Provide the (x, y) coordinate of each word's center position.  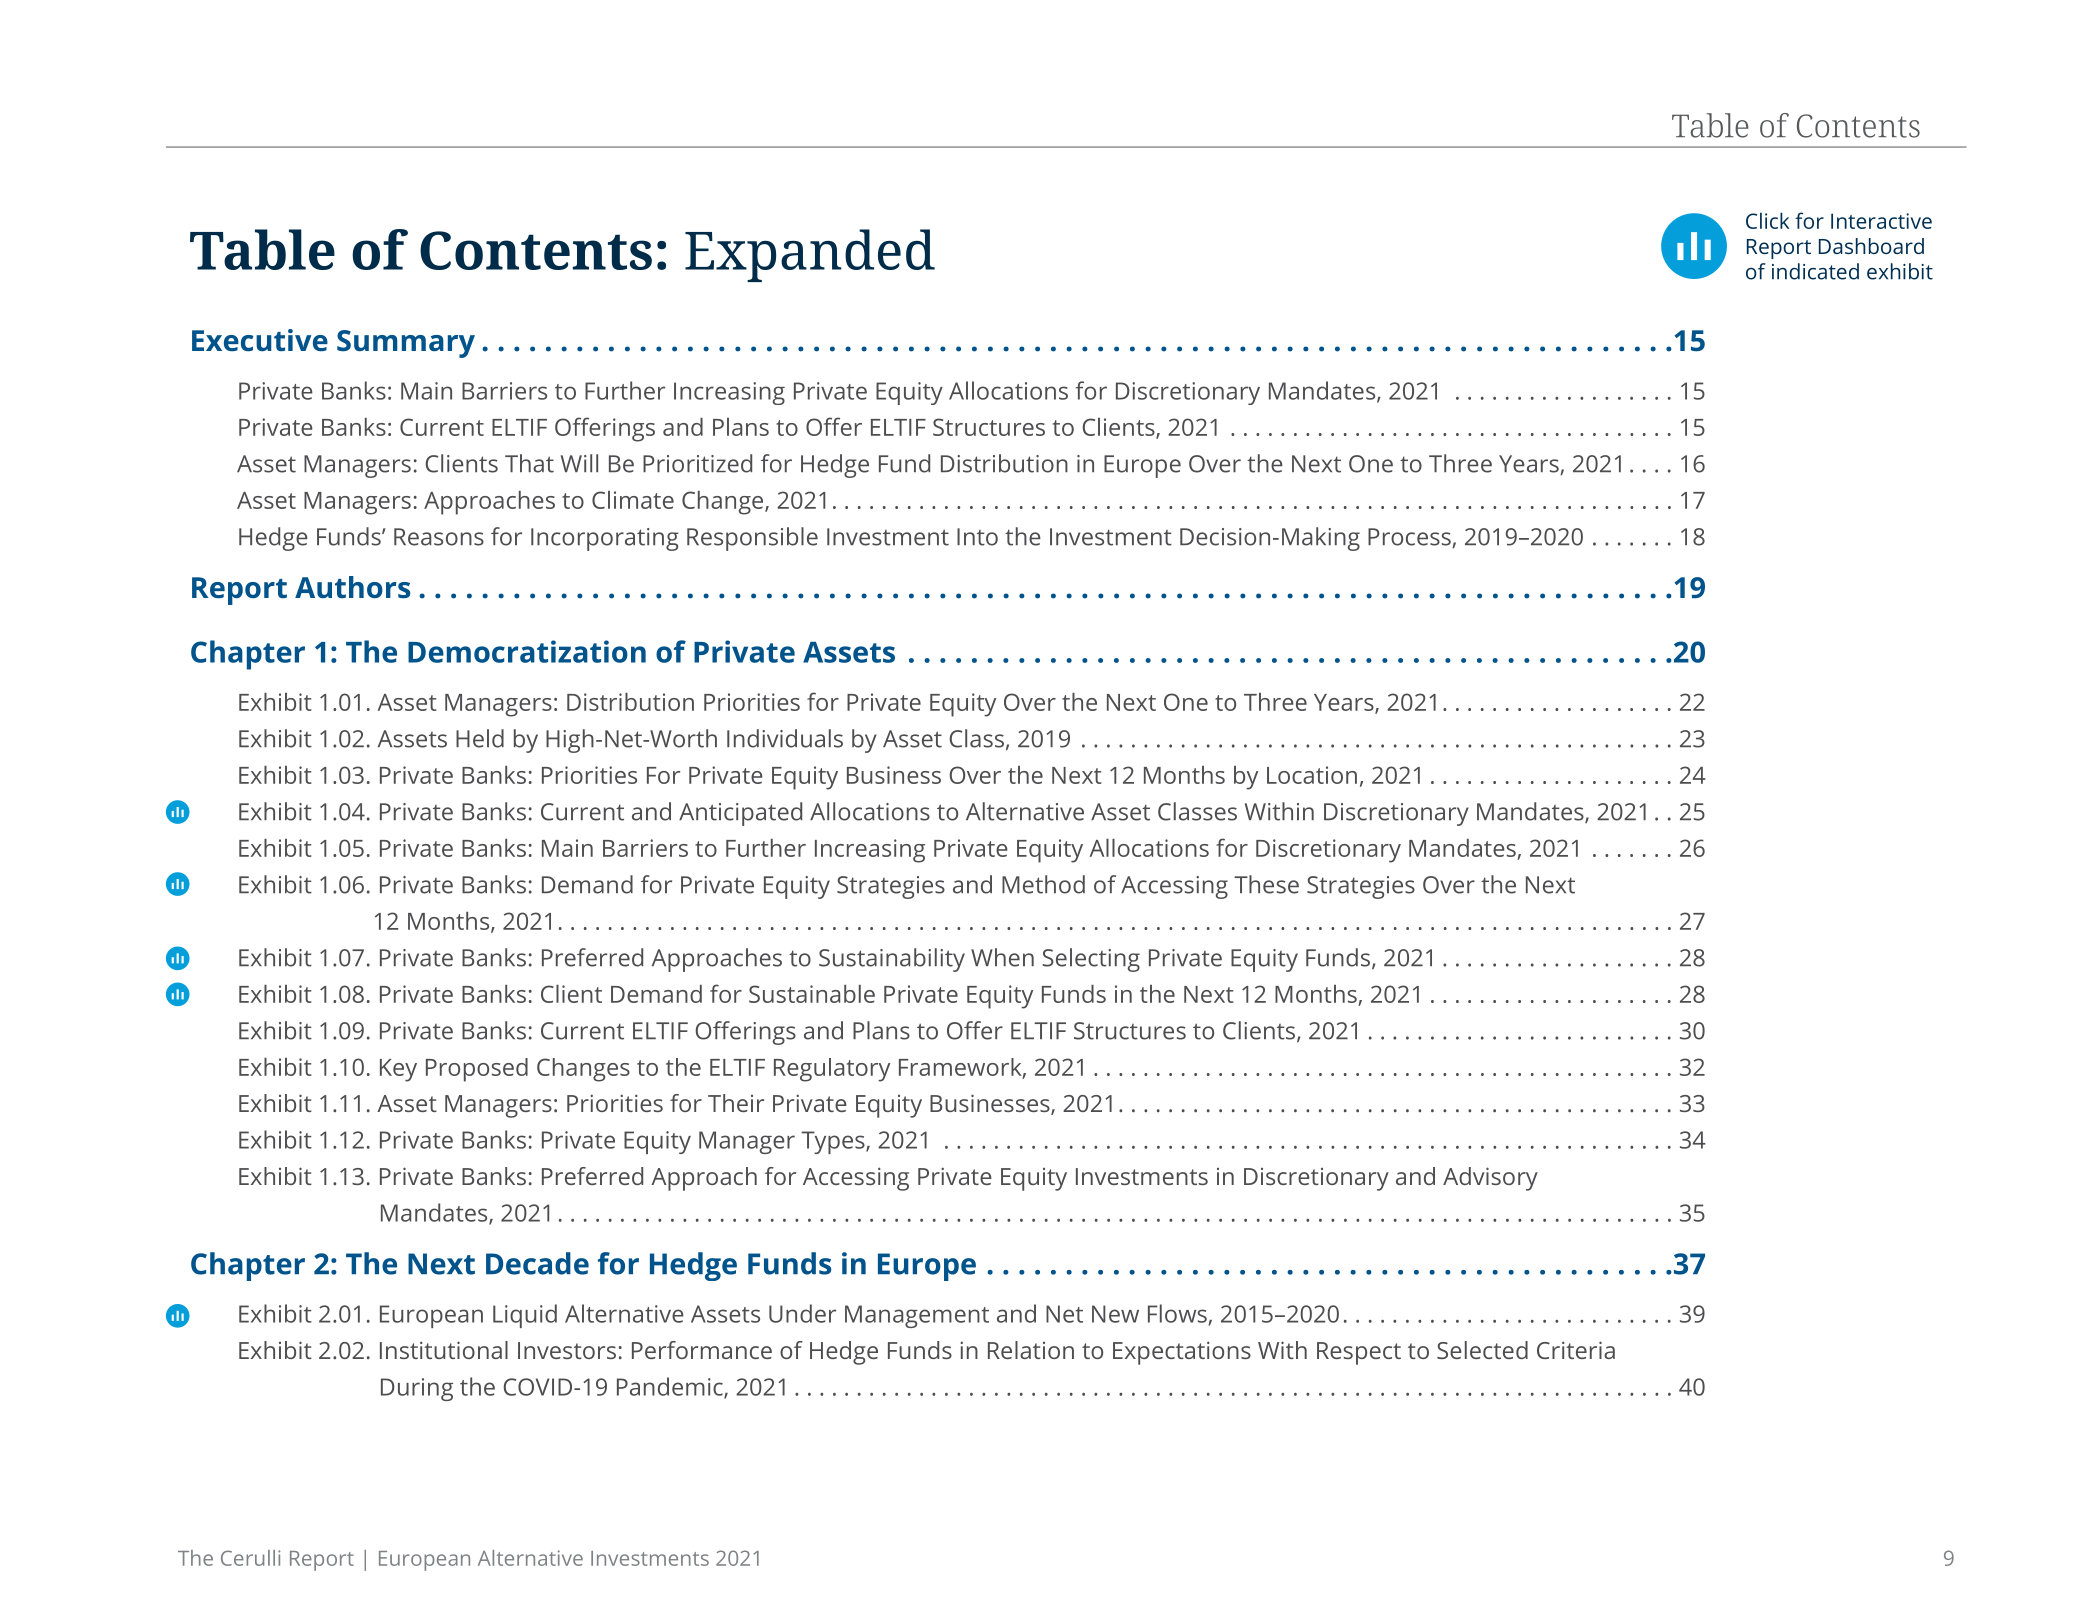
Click (1767, 220)
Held (480, 738)
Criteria (1576, 1350)
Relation (1031, 1350)
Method (1043, 884)
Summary (406, 344)
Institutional (444, 1350)
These (1266, 884)
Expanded (810, 255)
